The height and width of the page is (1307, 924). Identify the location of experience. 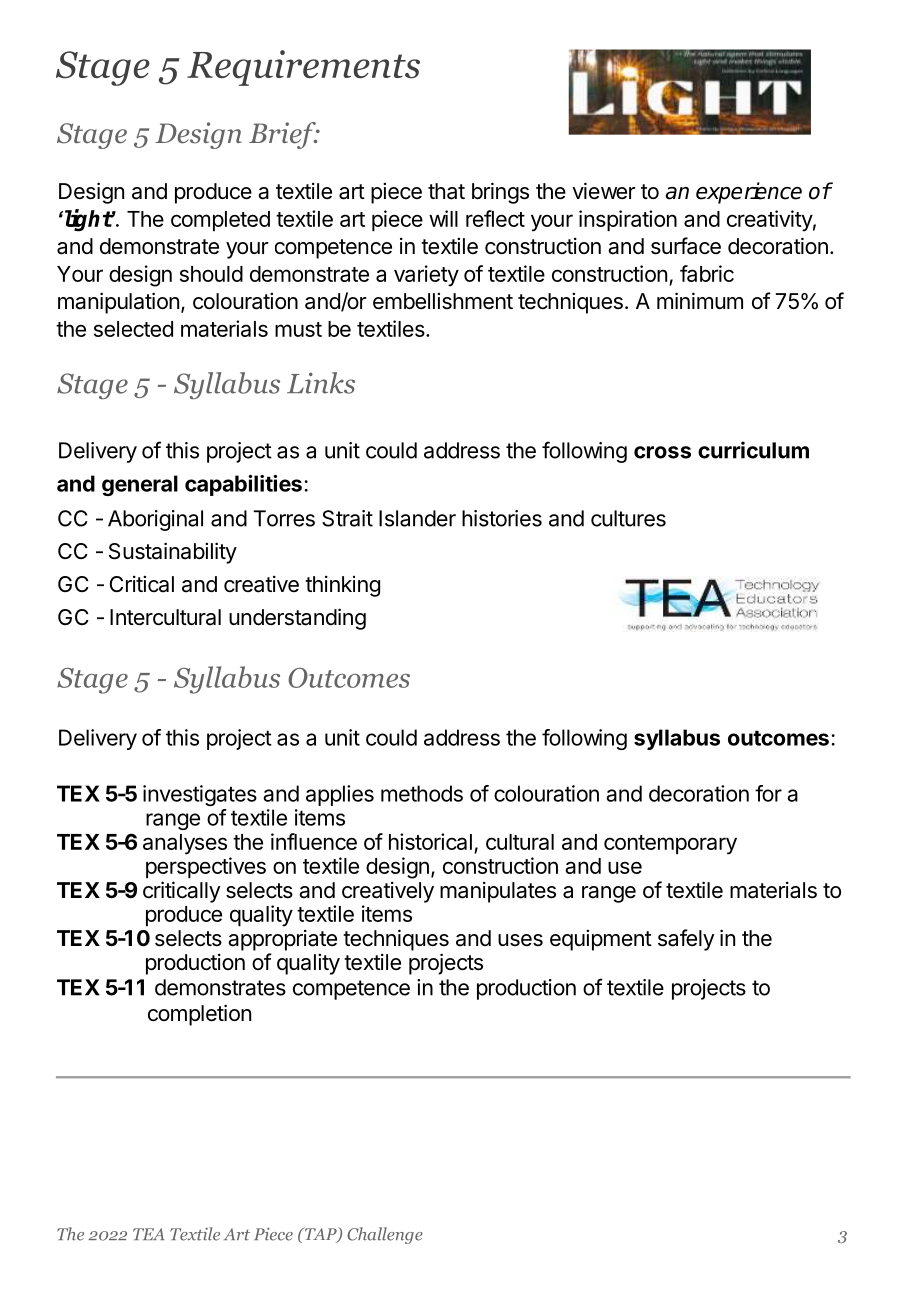
(749, 193).
